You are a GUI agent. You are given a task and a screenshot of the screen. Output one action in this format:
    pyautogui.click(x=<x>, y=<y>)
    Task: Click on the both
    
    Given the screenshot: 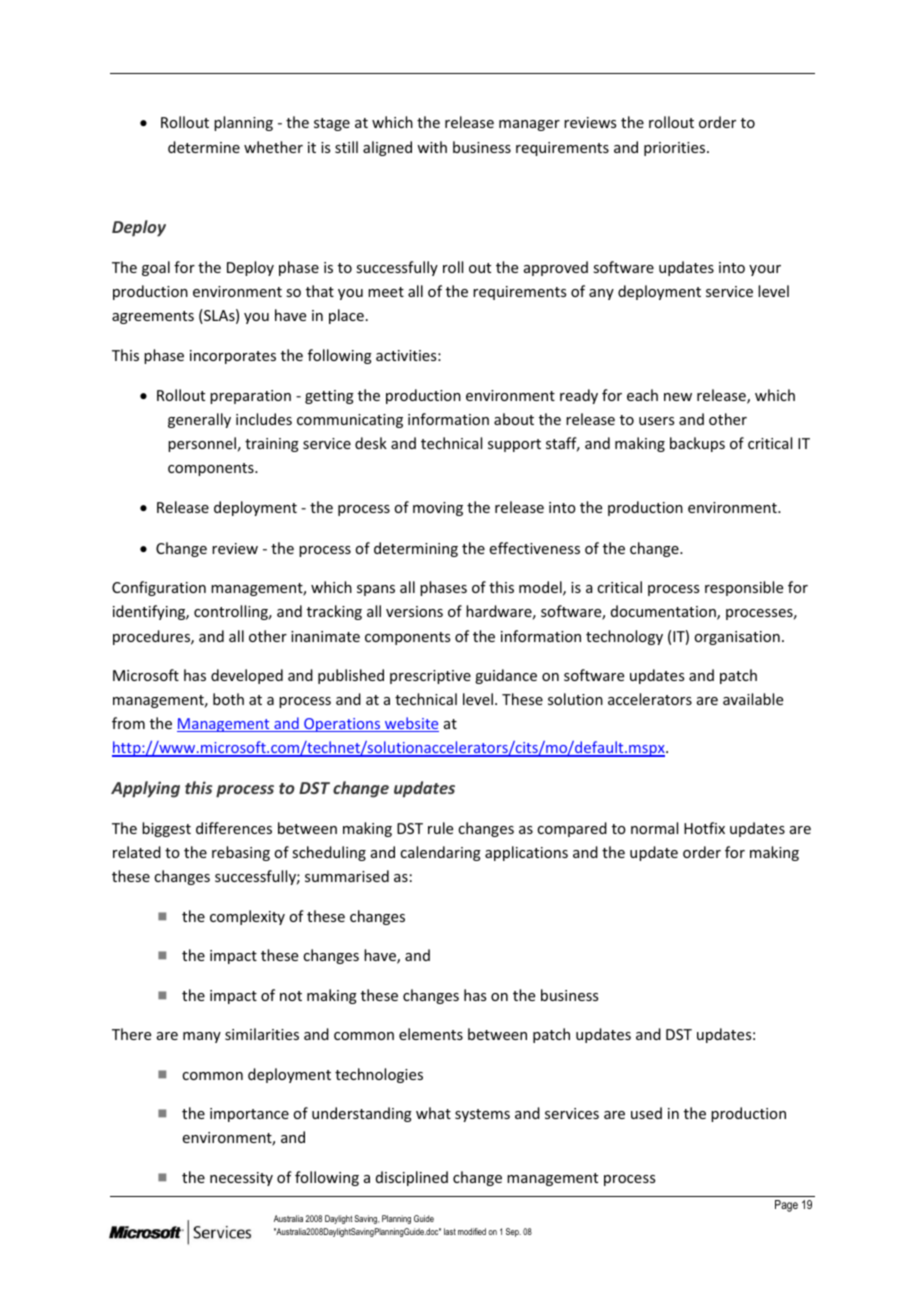 What is the action you would take?
    pyautogui.click(x=228, y=699)
